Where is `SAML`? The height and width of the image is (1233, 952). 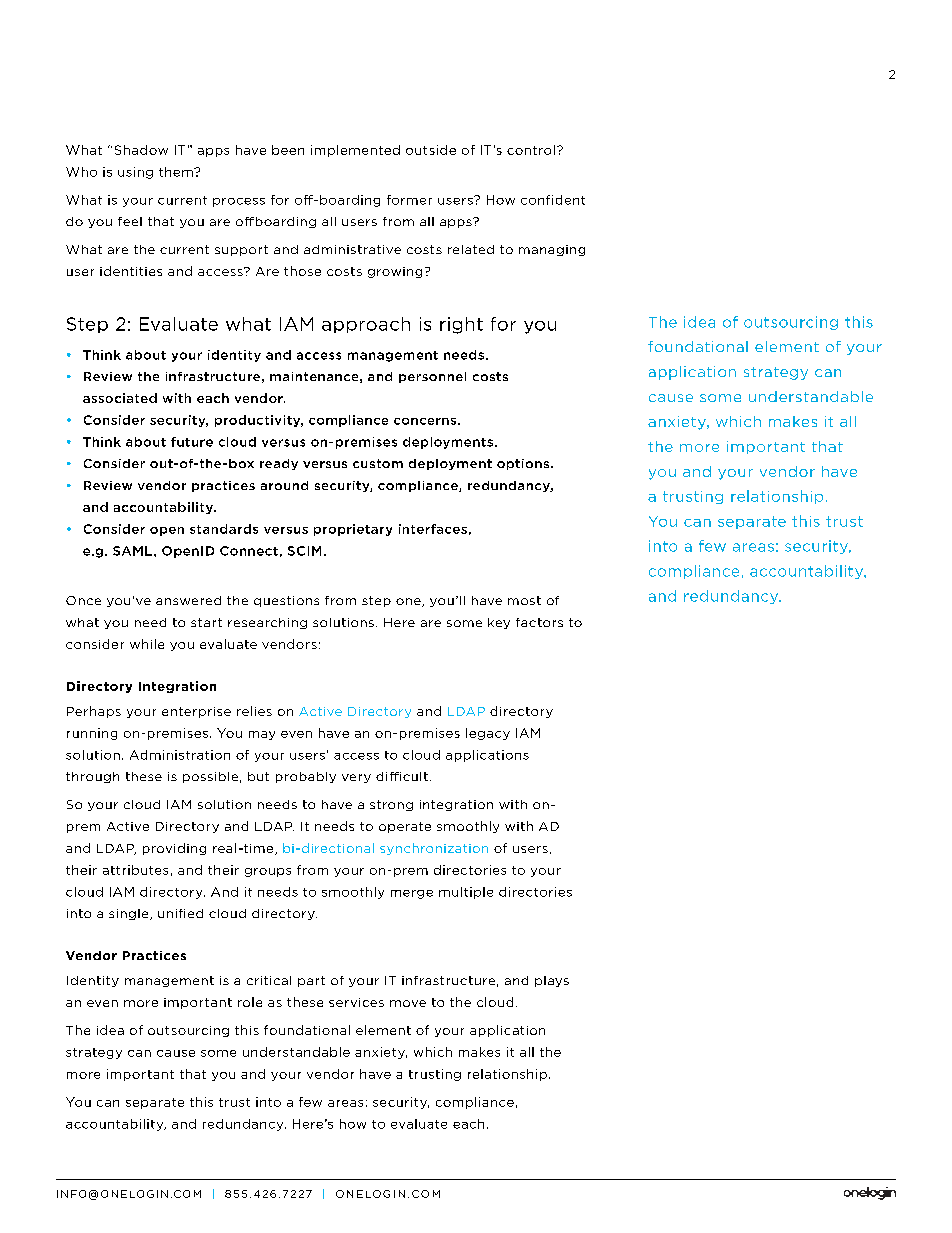
SAML is located at coordinates (132, 551).
